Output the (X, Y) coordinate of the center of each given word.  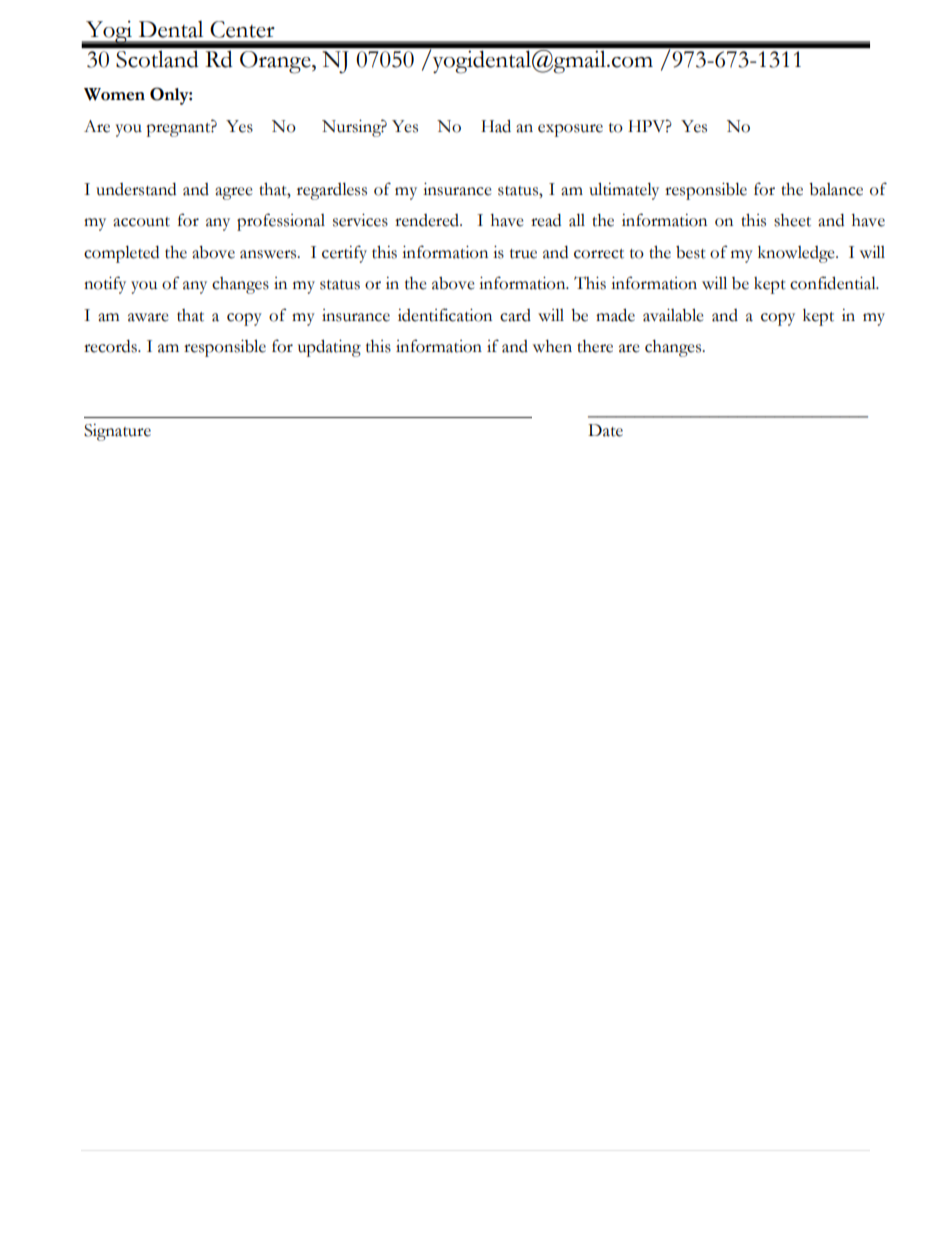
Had (496, 126)
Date (605, 430)
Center (242, 29)
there (595, 346)
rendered (428, 220)
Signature (117, 432)
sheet (792, 220)
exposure (570, 130)
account (141, 222)
